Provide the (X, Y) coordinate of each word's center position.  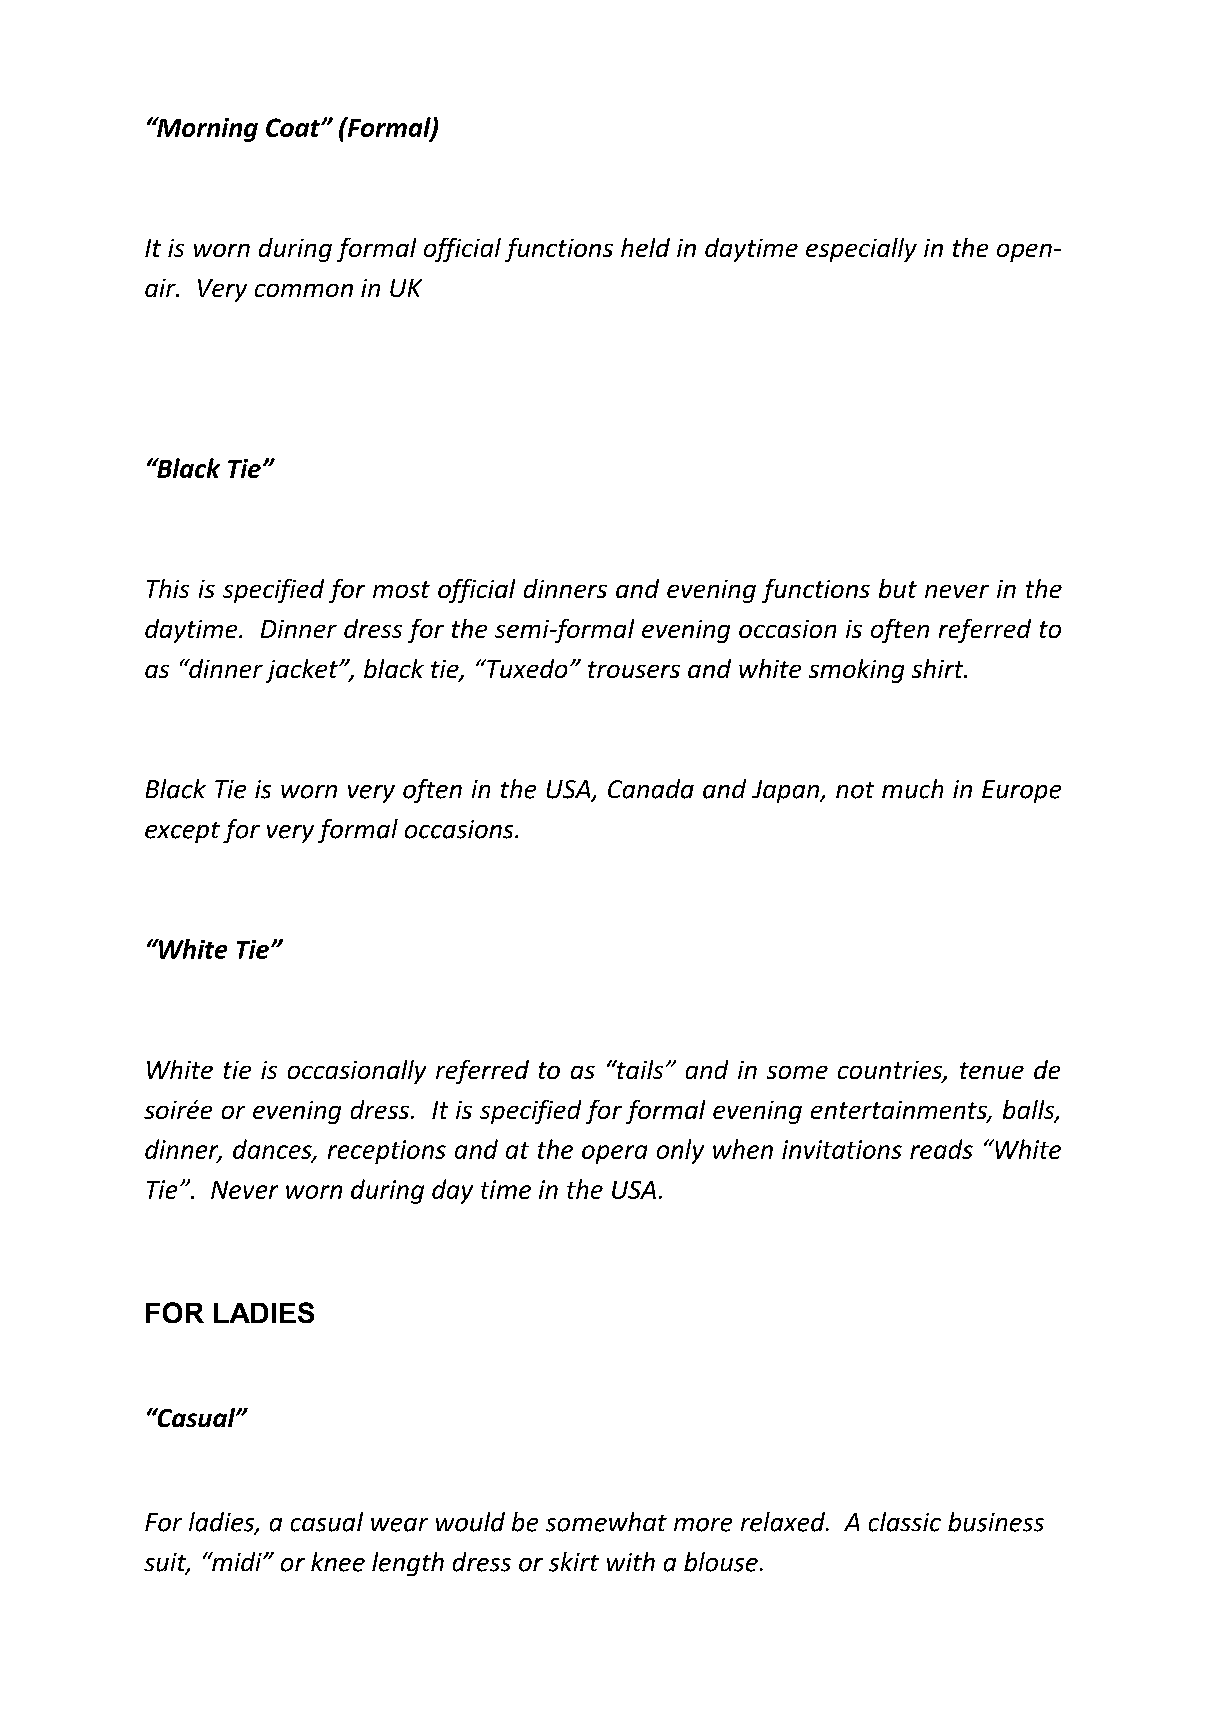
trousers (634, 669)
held (645, 247)
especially (861, 250)
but (898, 588)
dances (273, 1150)
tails (639, 1069)
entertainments (900, 1111)
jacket (303, 671)
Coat (294, 127)
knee (338, 1562)
